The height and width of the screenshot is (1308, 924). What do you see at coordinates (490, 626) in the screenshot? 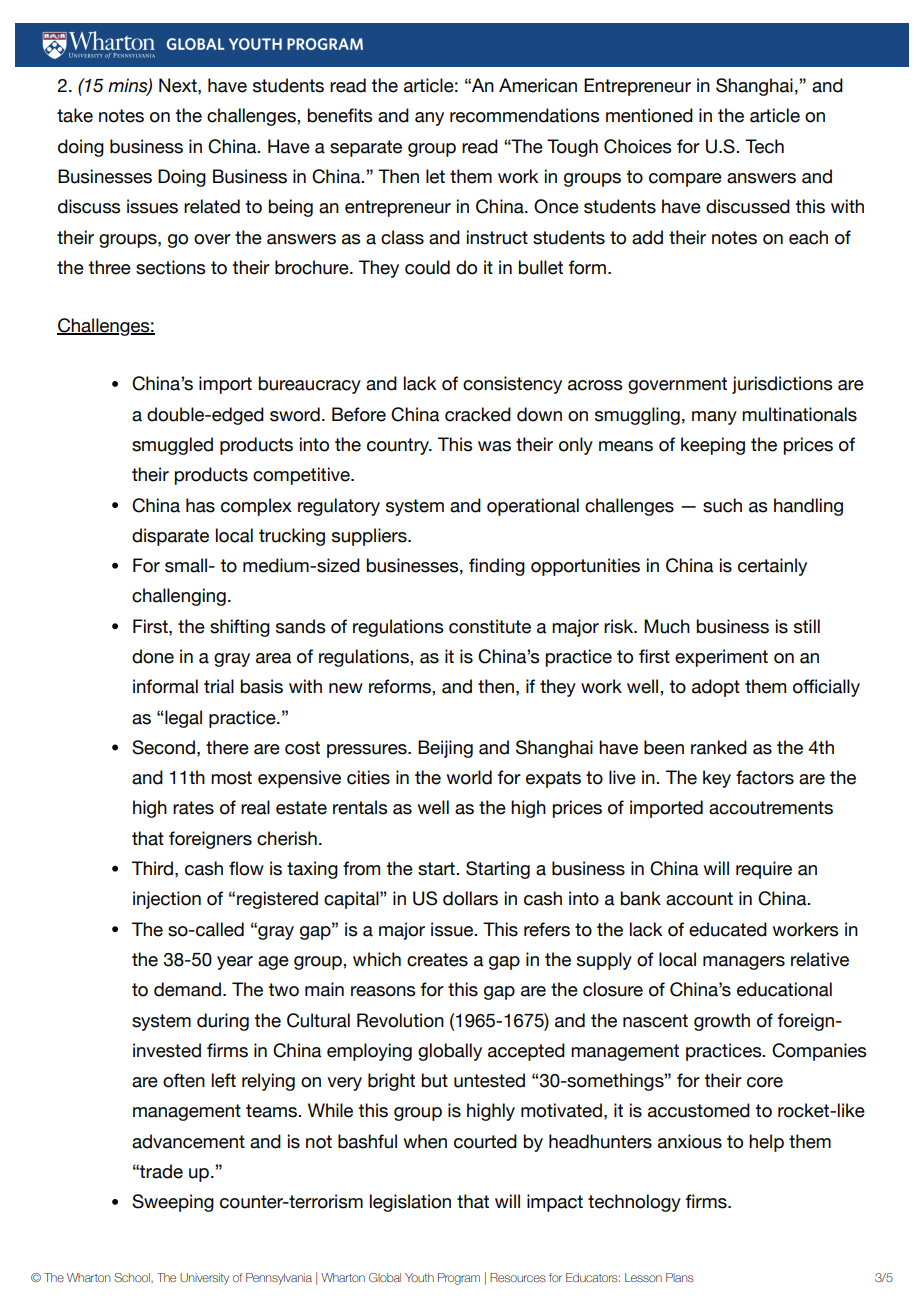
I see `constitute` at bounding box center [490, 626].
